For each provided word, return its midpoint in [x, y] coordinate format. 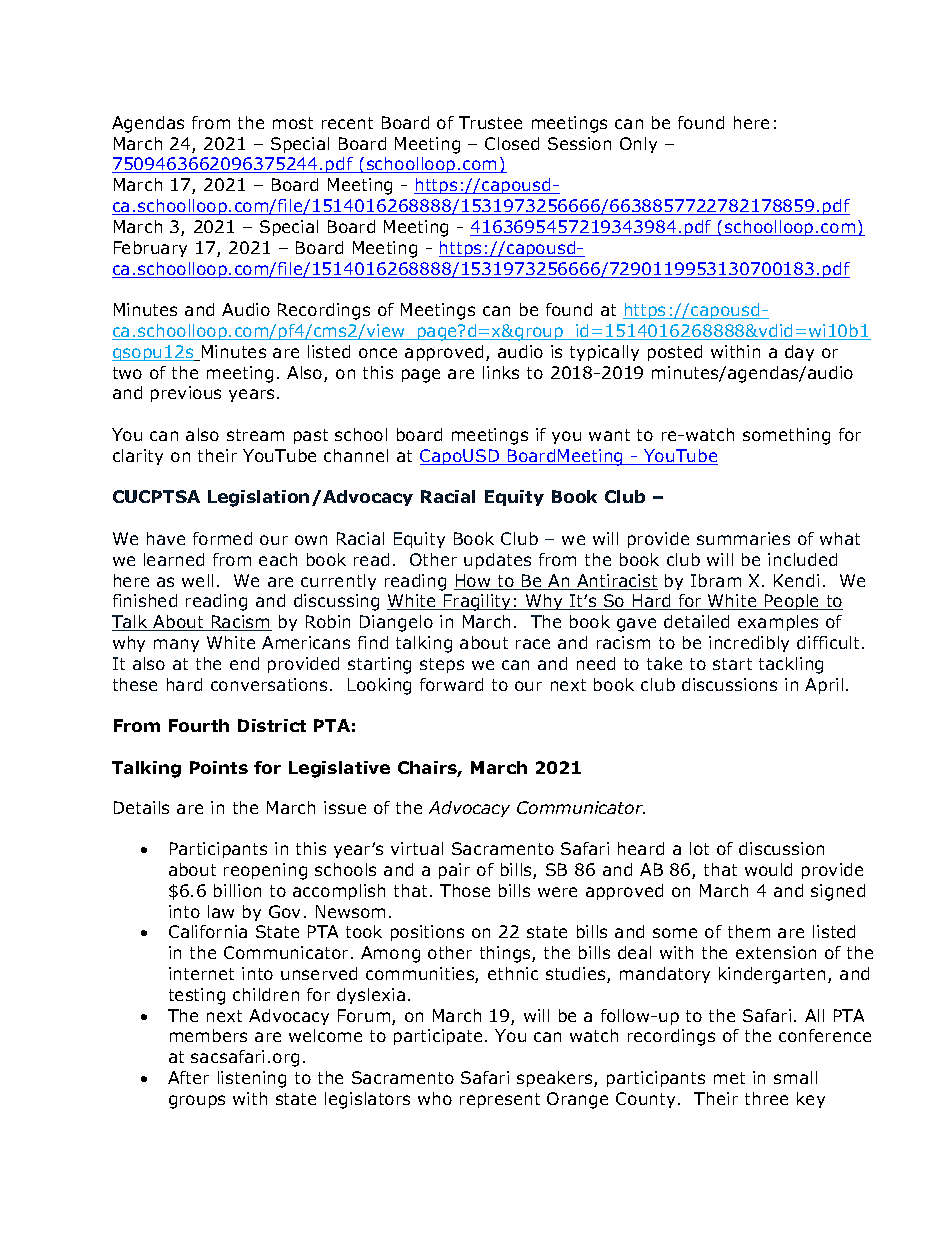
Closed [512, 143]
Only [638, 145]
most [293, 123]
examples [778, 623]
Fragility [478, 602]
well [197, 580]
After [188, 1077]
